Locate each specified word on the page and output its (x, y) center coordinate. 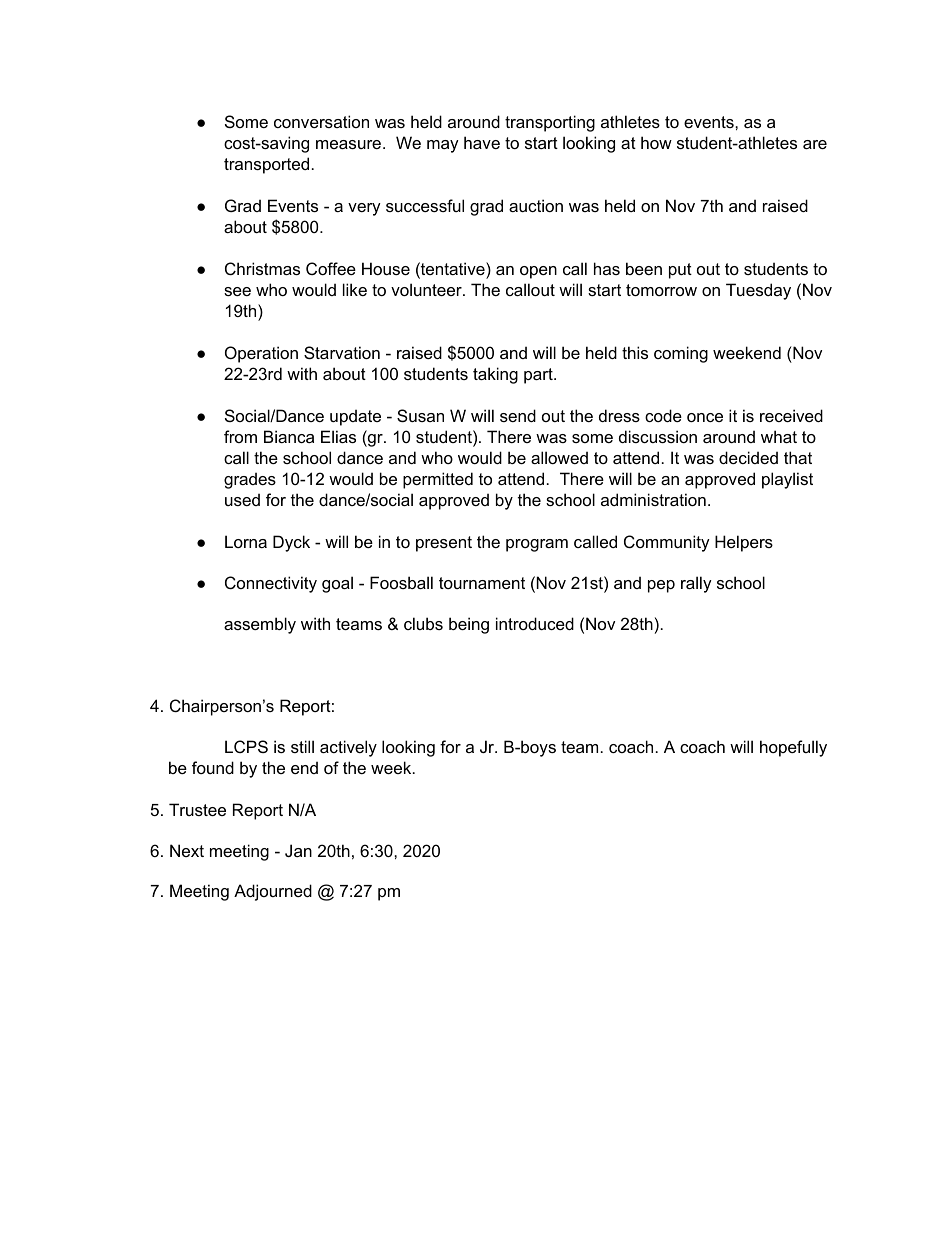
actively (348, 748)
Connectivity (271, 584)
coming (681, 354)
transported (266, 165)
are (815, 144)
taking (495, 375)
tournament (482, 583)
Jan (298, 850)
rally (696, 584)
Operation (261, 354)
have (482, 142)
